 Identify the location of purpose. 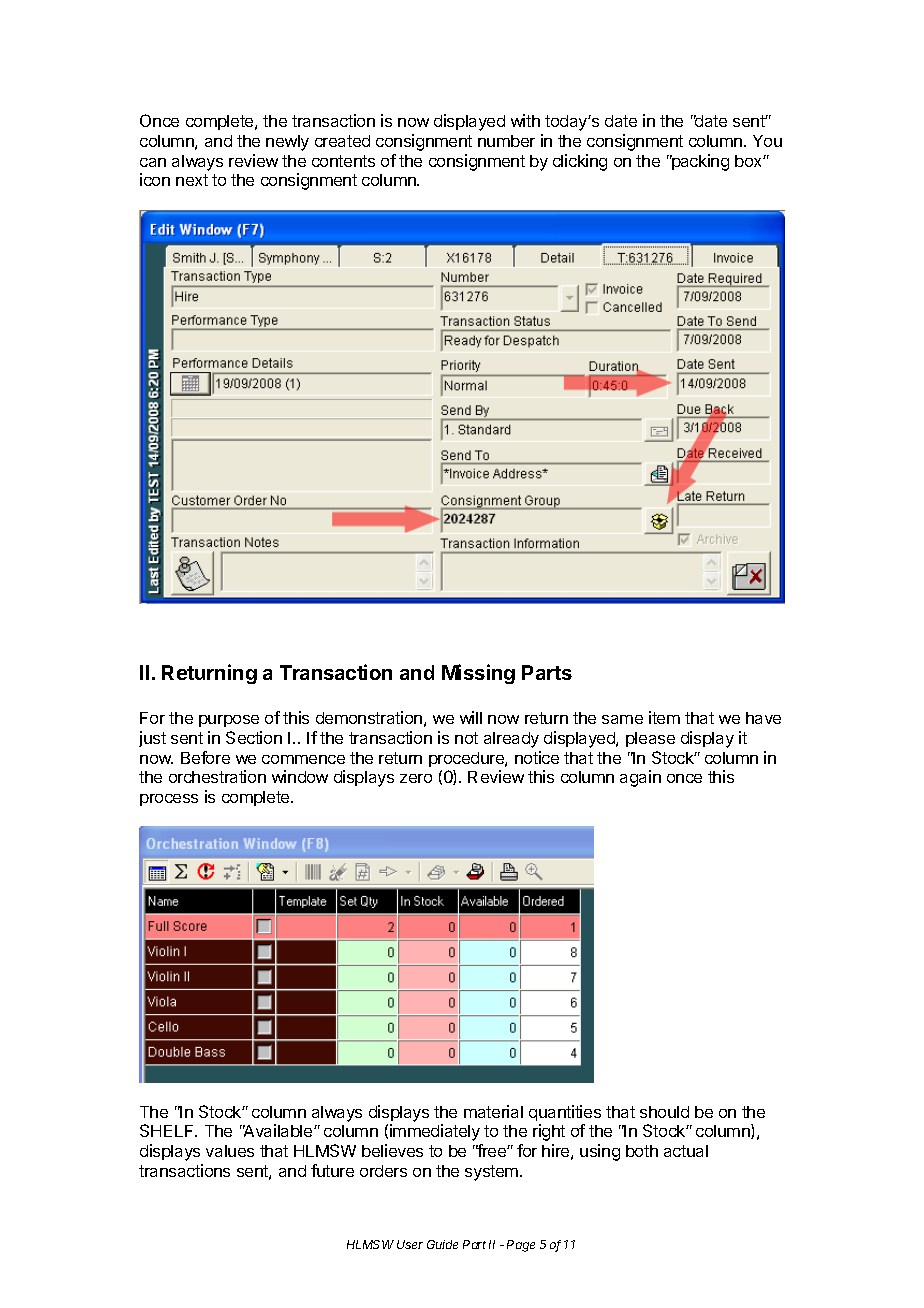
(229, 721).
